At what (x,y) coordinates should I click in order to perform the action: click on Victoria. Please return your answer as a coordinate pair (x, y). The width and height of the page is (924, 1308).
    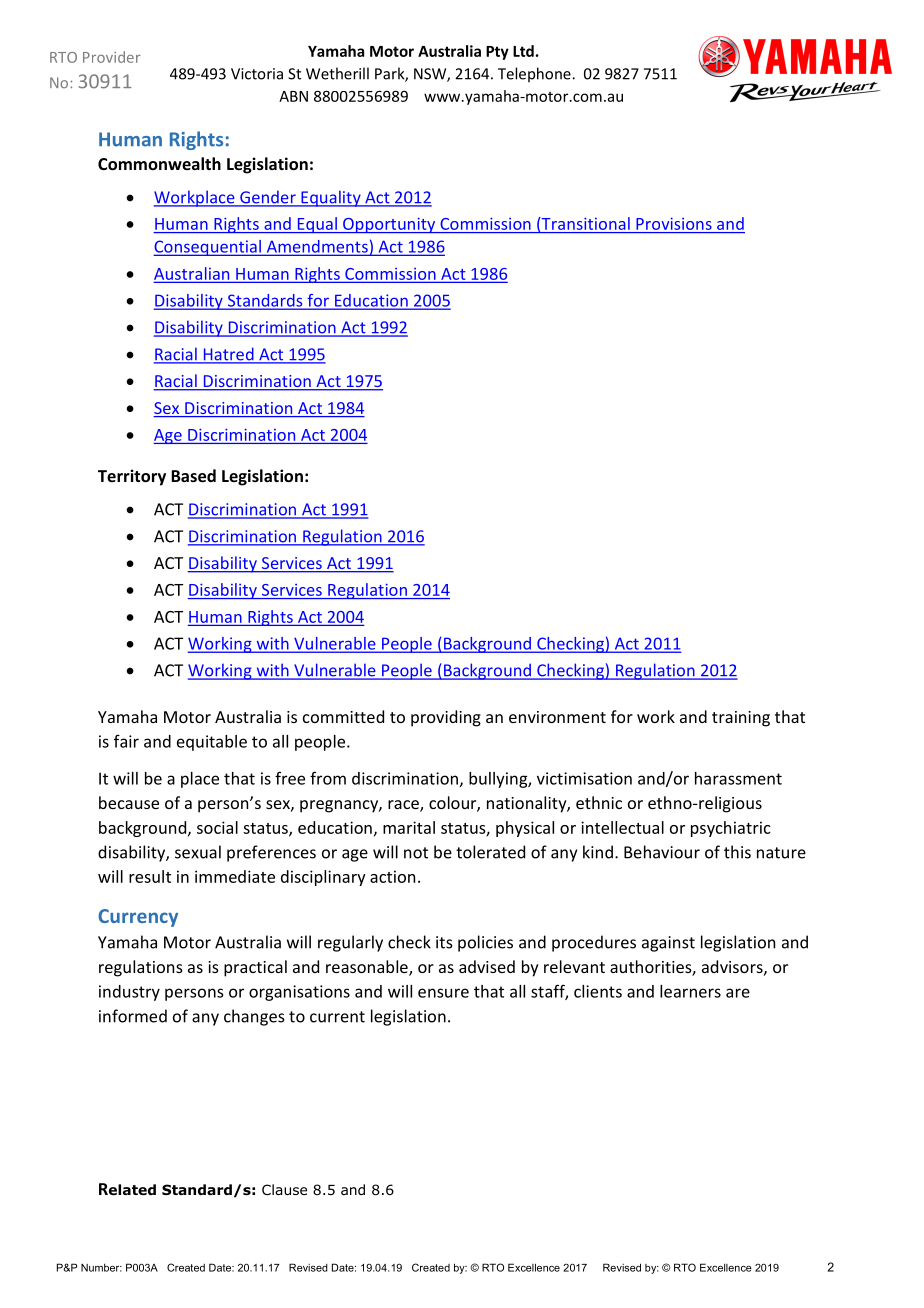
    Looking at the image, I should click on (257, 74).
